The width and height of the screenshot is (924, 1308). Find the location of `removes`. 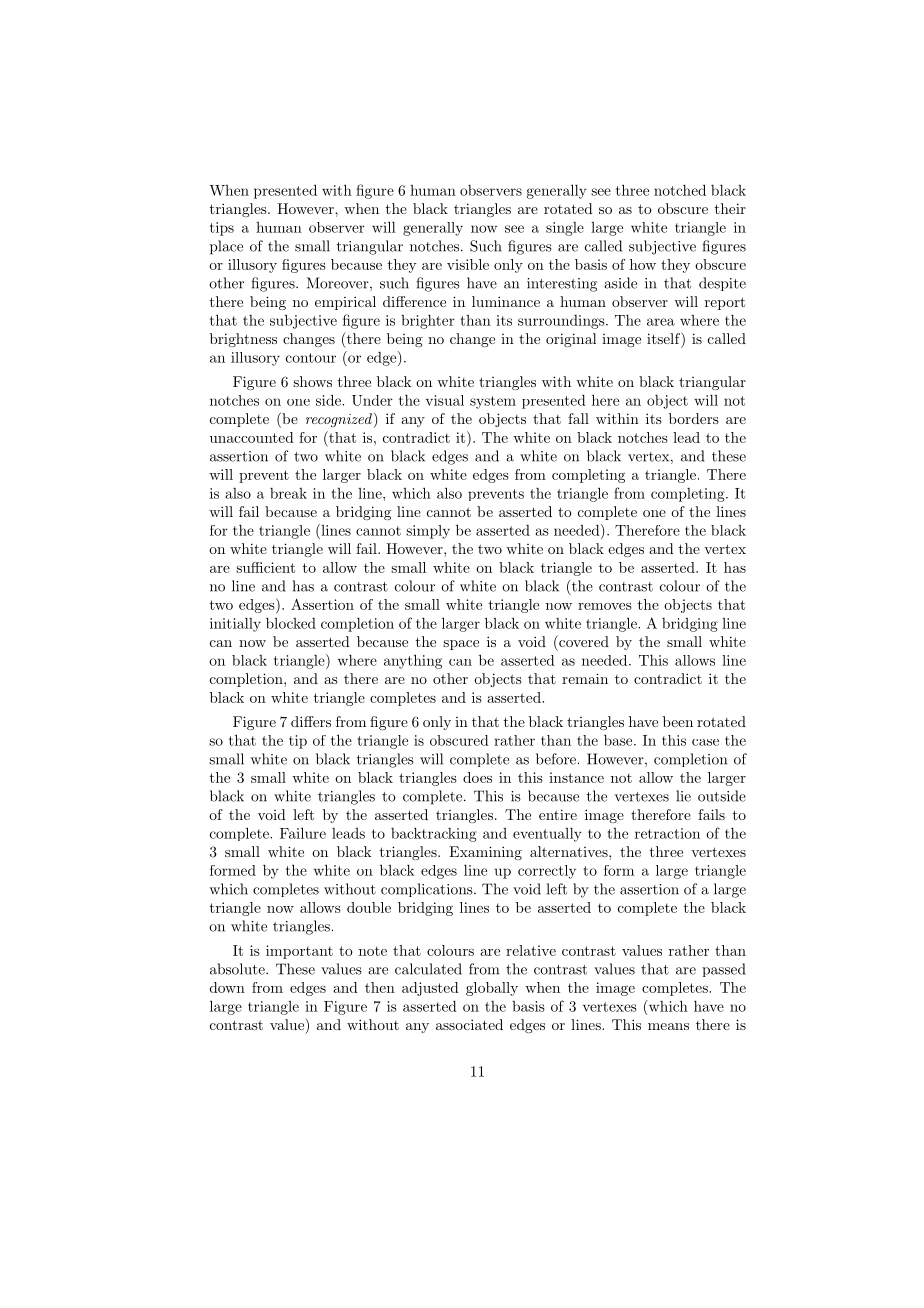

removes is located at coordinates (605, 606).
